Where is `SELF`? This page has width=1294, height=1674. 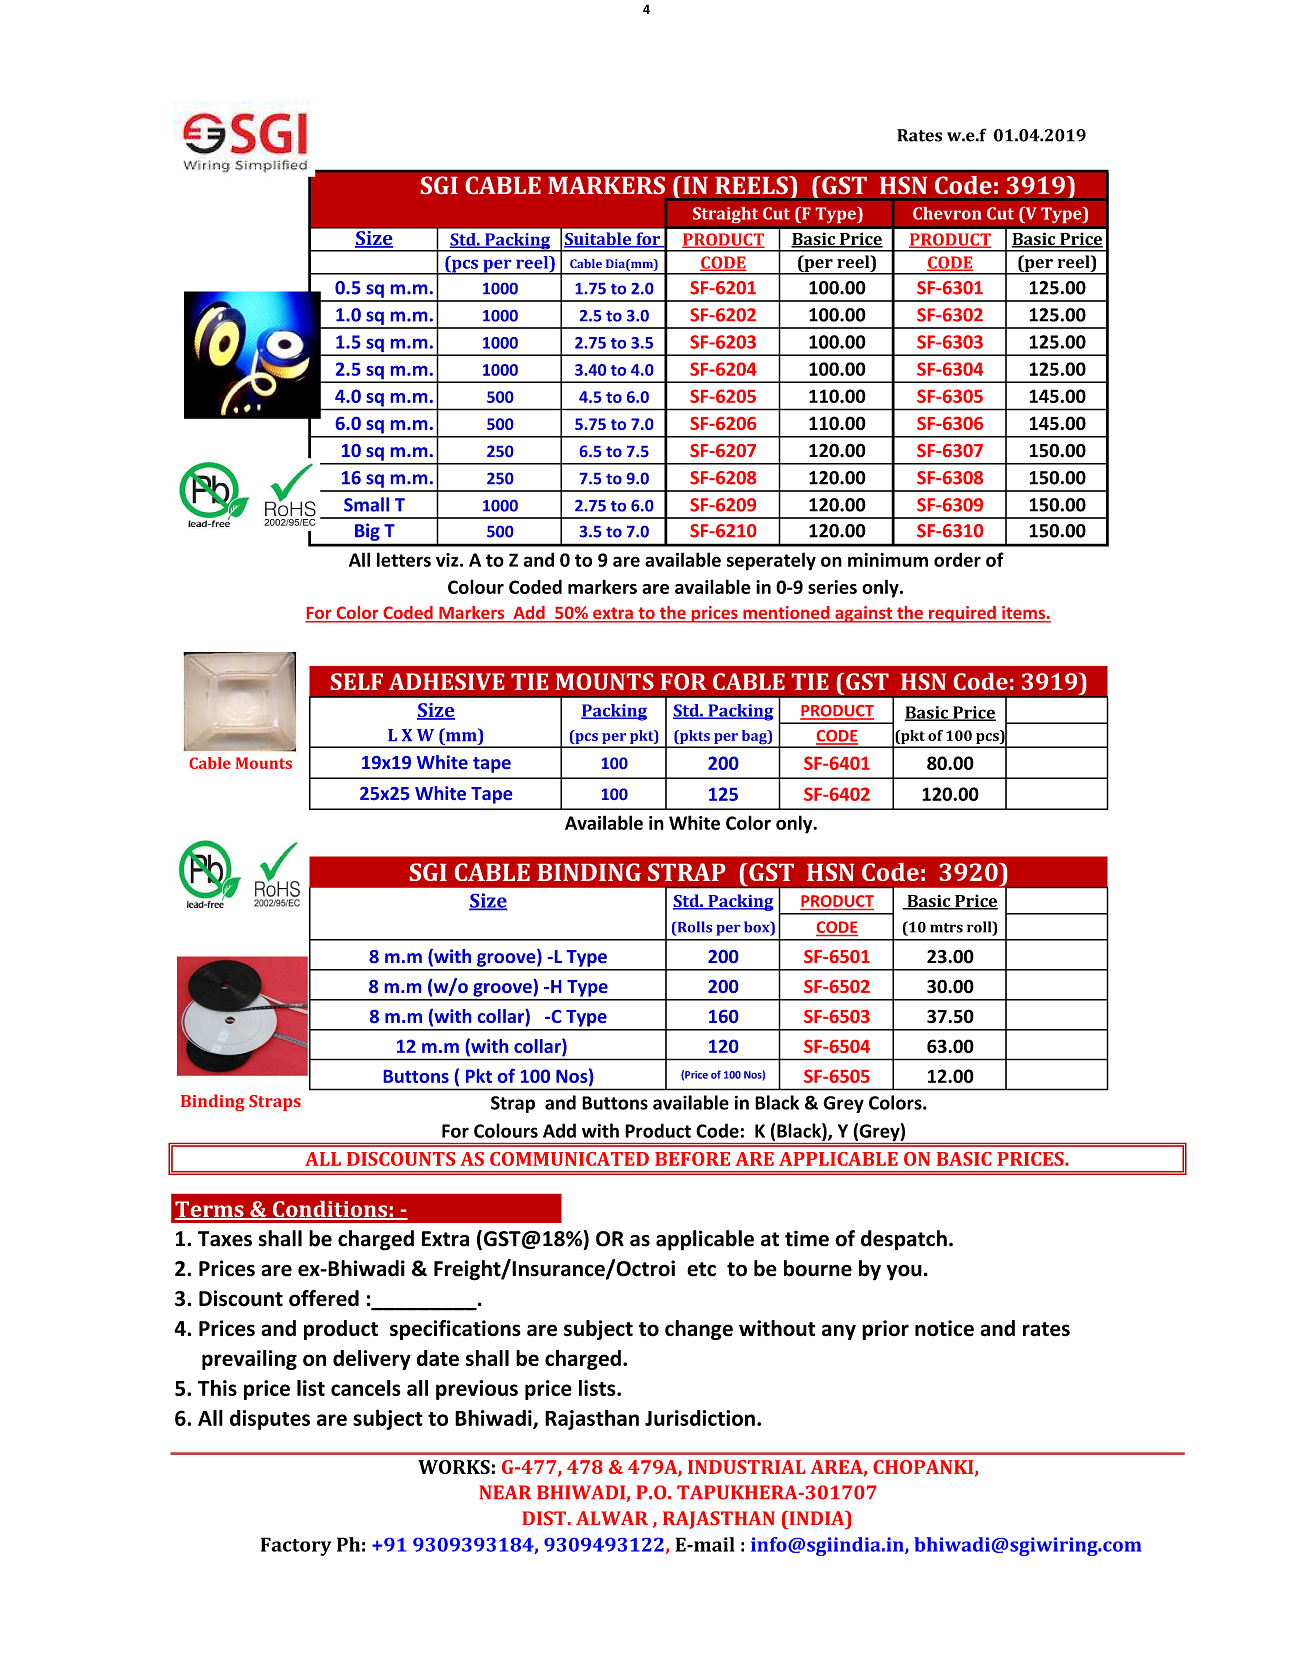 SELF is located at coordinates (357, 681).
